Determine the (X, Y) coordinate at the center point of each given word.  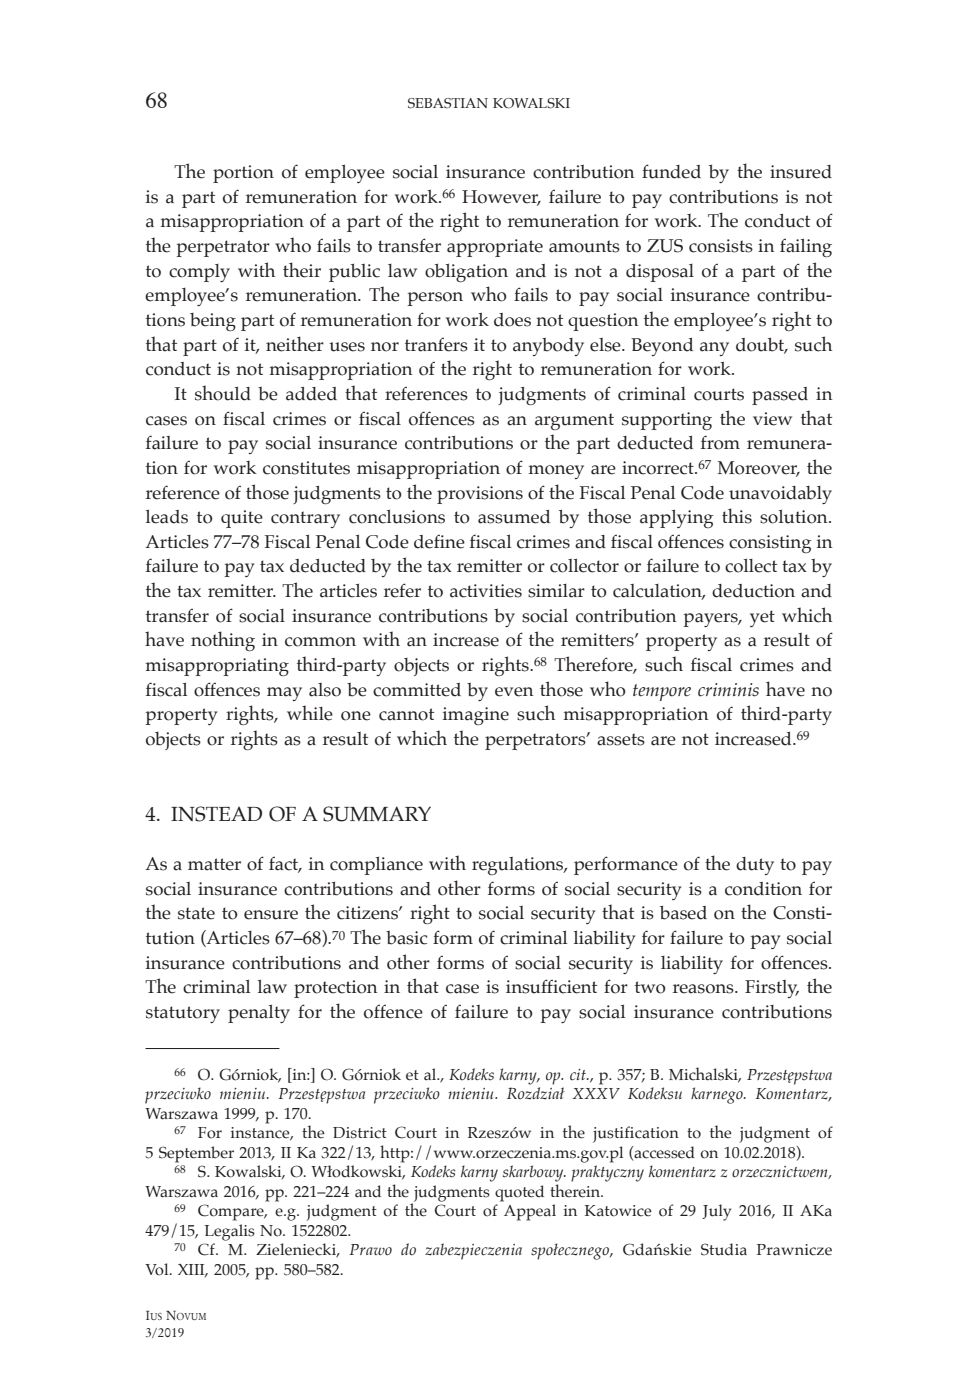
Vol (158, 1269)
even (514, 692)
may (284, 694)
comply (199, 273)
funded (671, 171)
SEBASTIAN (448, 103)
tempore (662, 692)
